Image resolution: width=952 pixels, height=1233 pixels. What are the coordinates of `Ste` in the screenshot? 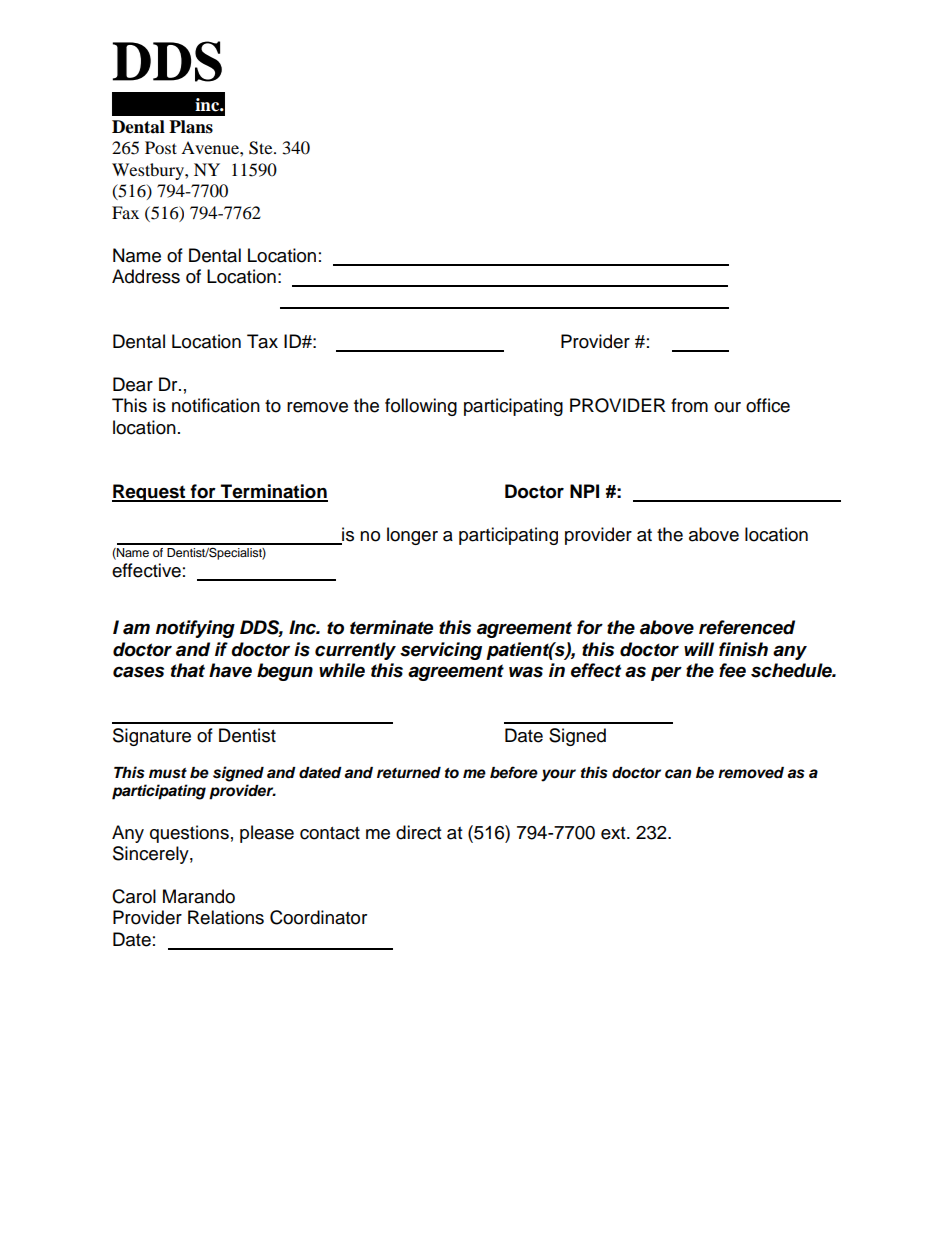 It's located at (262, 148).
